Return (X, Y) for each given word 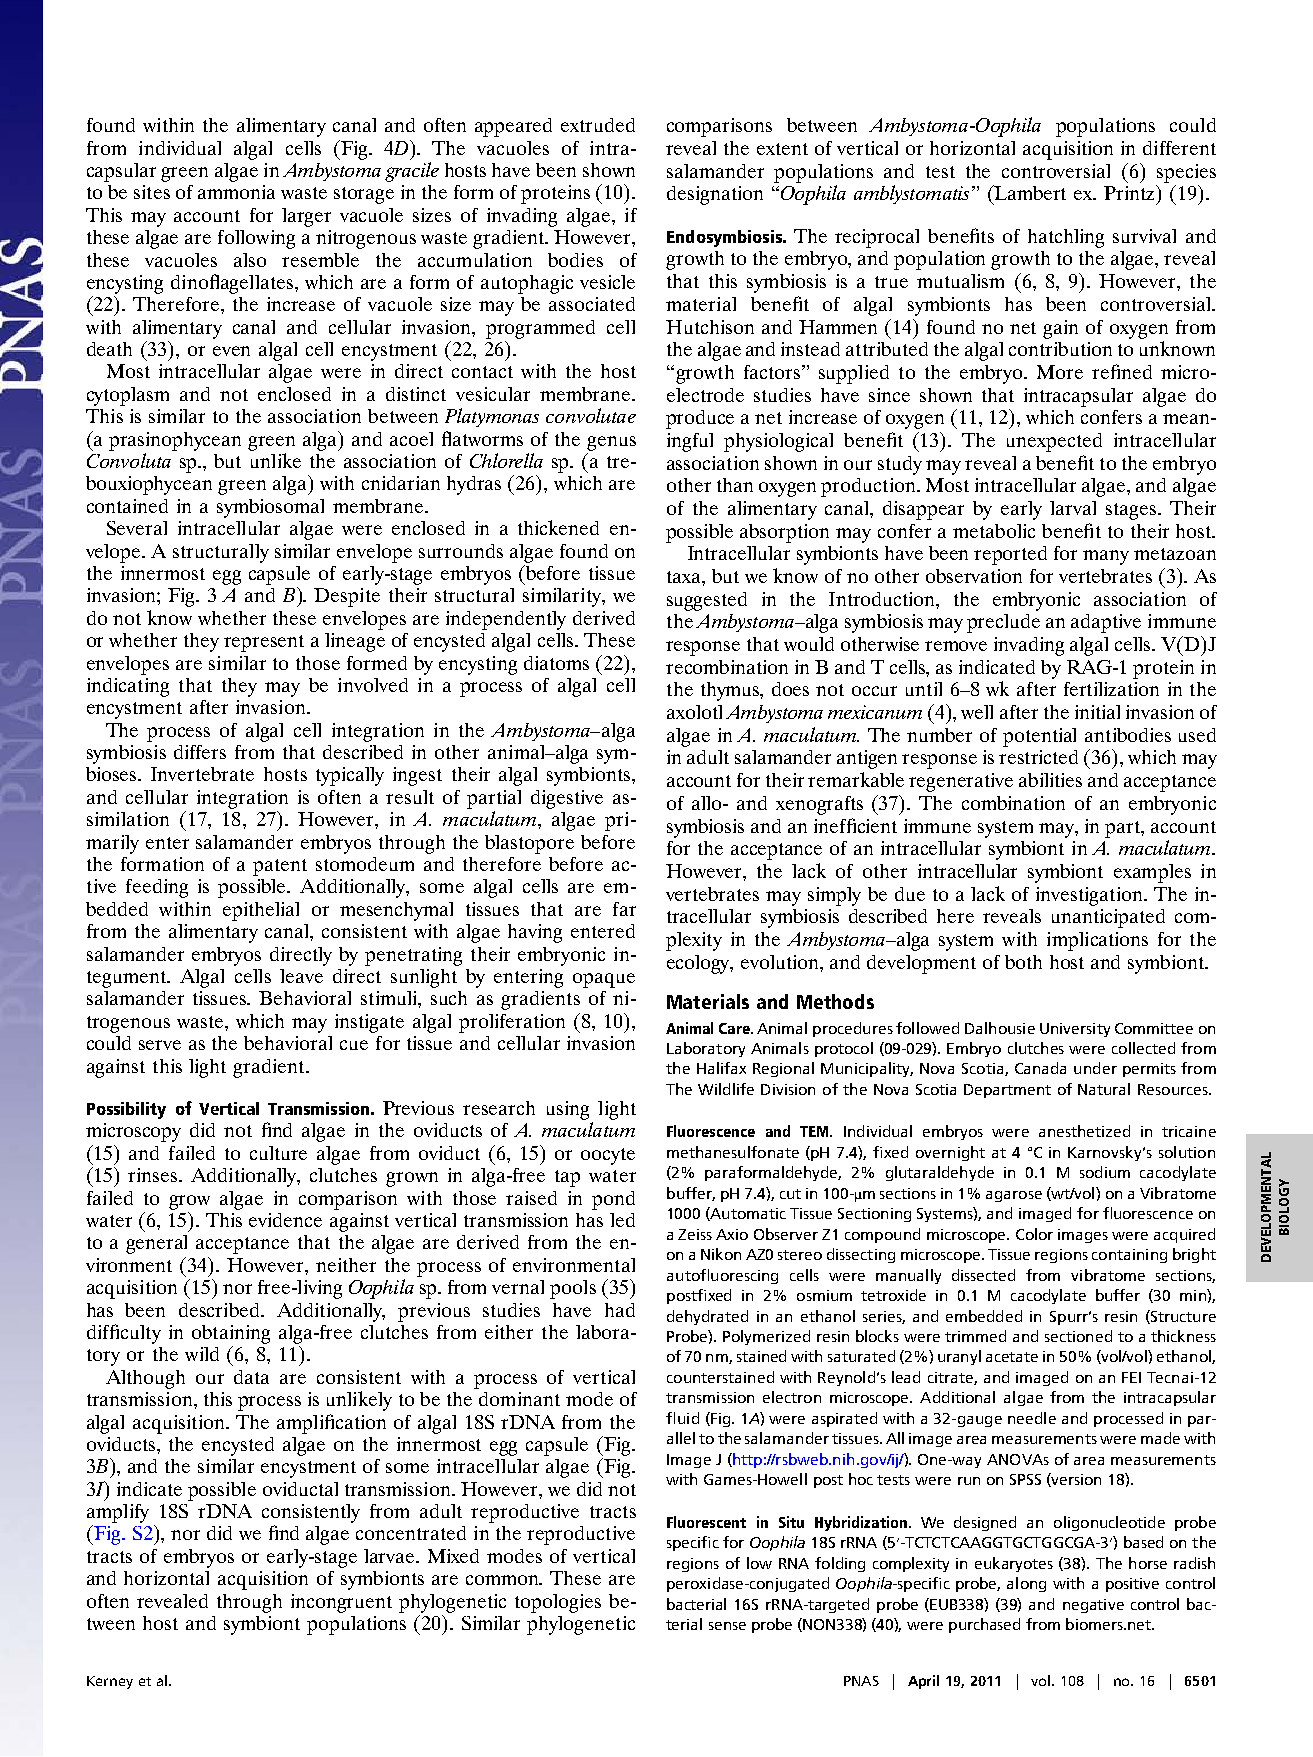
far (624, 909)
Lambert (1029, 192)
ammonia (236, 192)
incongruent (341, 1603)
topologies (558, 1603)
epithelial (261, 911)
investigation (1090, 896)
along (1026, 1584)
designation (715, 195)
